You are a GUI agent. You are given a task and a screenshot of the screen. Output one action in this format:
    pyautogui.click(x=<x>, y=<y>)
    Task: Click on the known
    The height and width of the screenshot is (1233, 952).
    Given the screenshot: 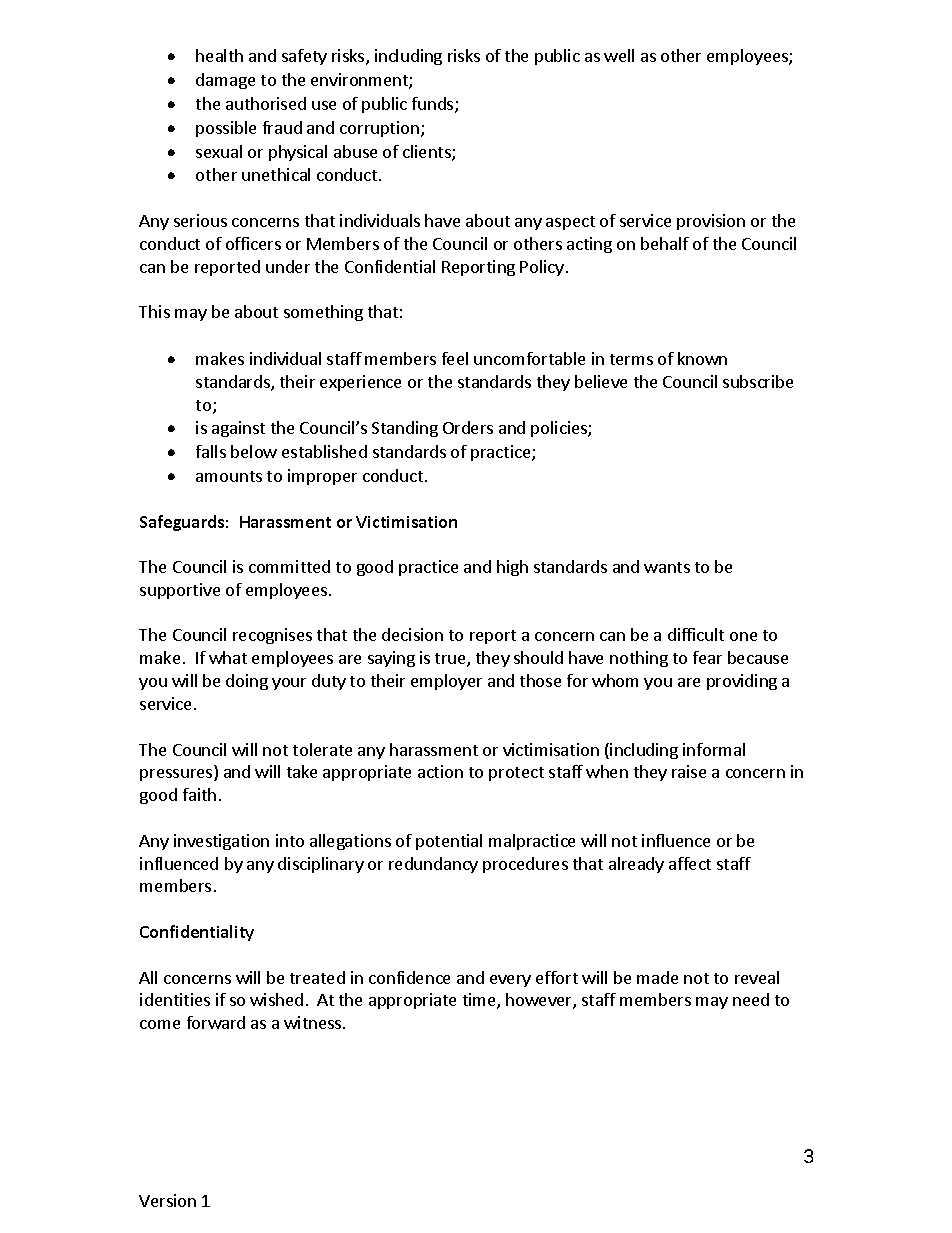 What is the action you would take?
    pyautogui.click(x=702, y=358)
